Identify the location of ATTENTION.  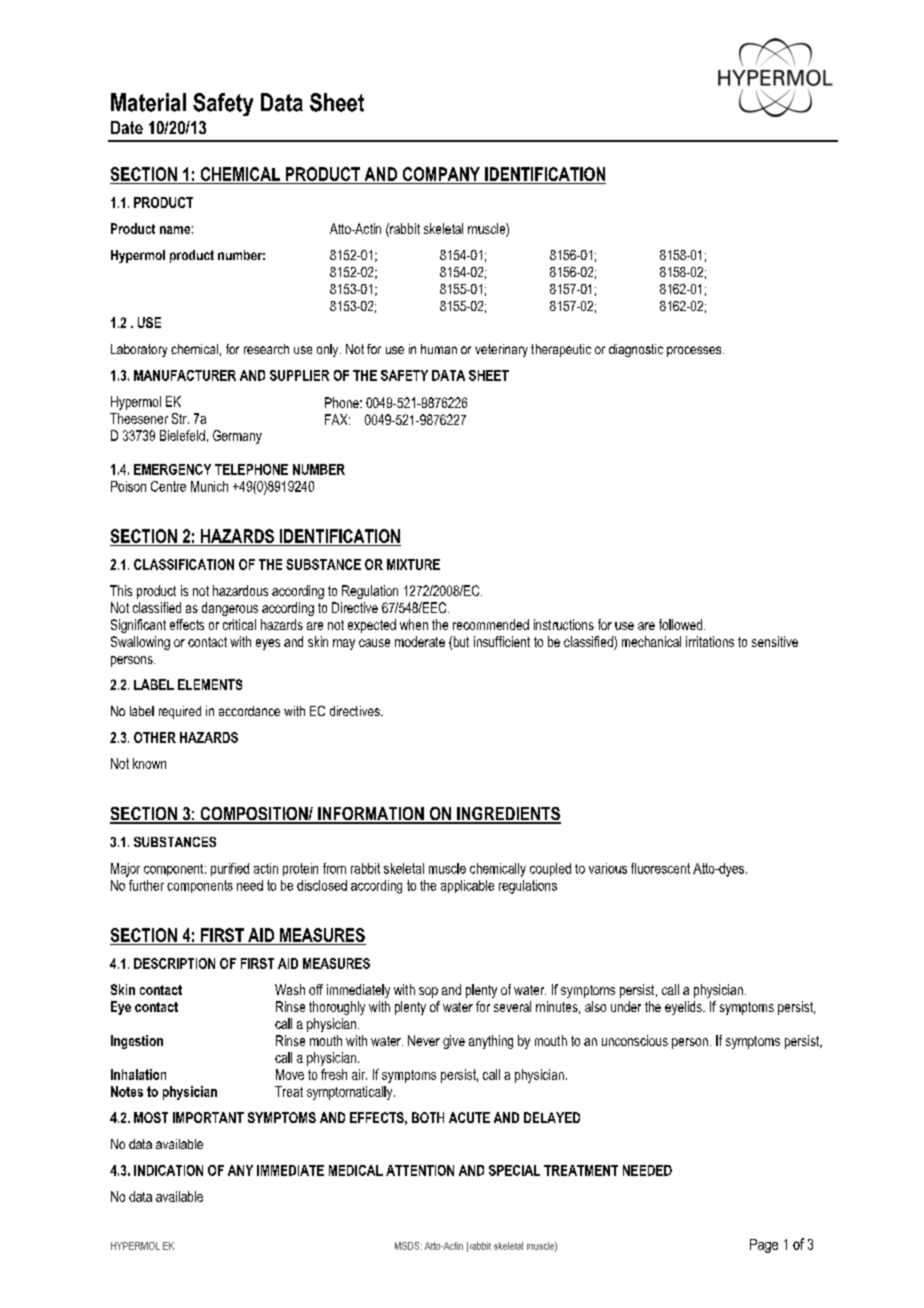
(420, 1170).
